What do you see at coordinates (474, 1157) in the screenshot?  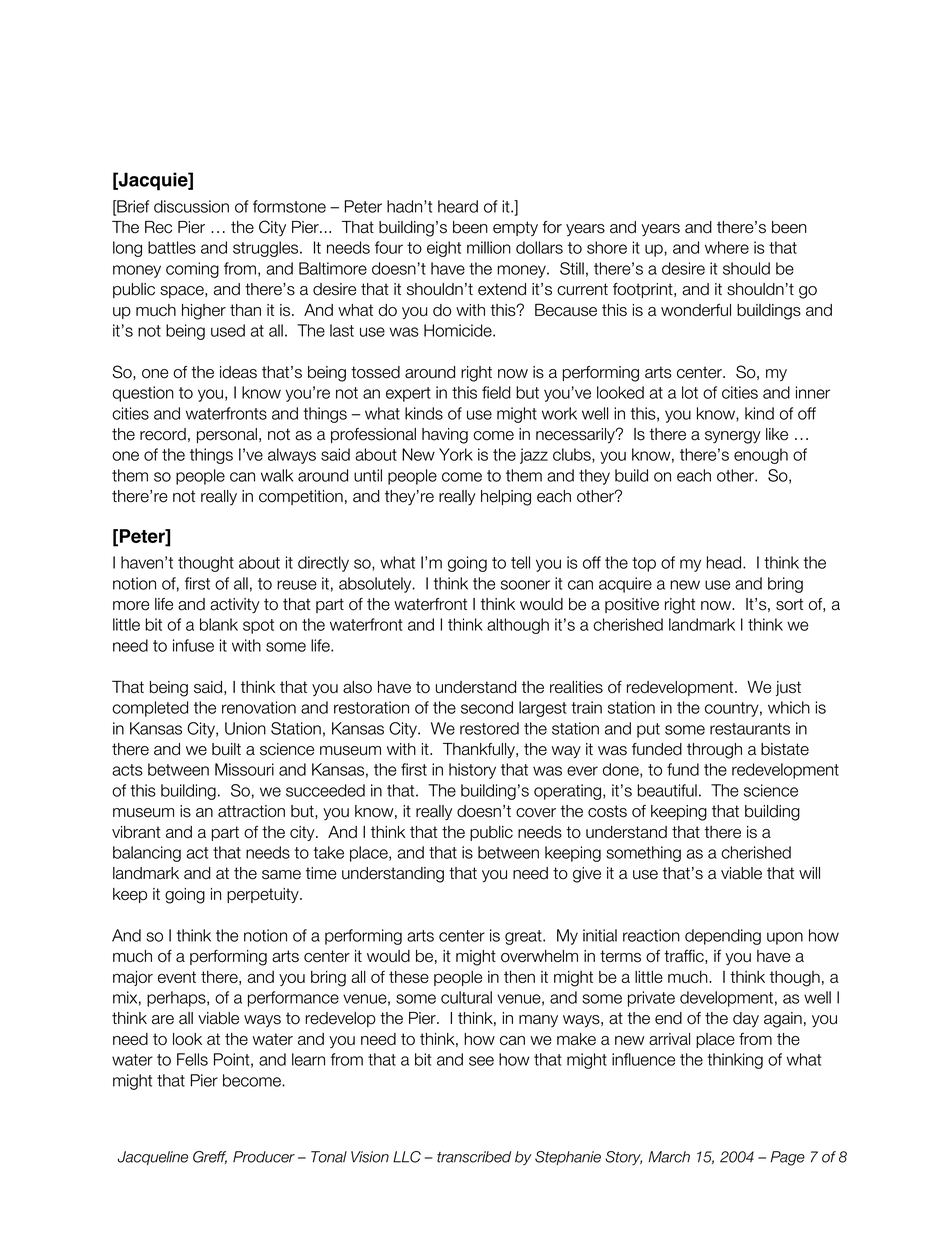 I see `transcribed` at bounding box center [474, 1157].
